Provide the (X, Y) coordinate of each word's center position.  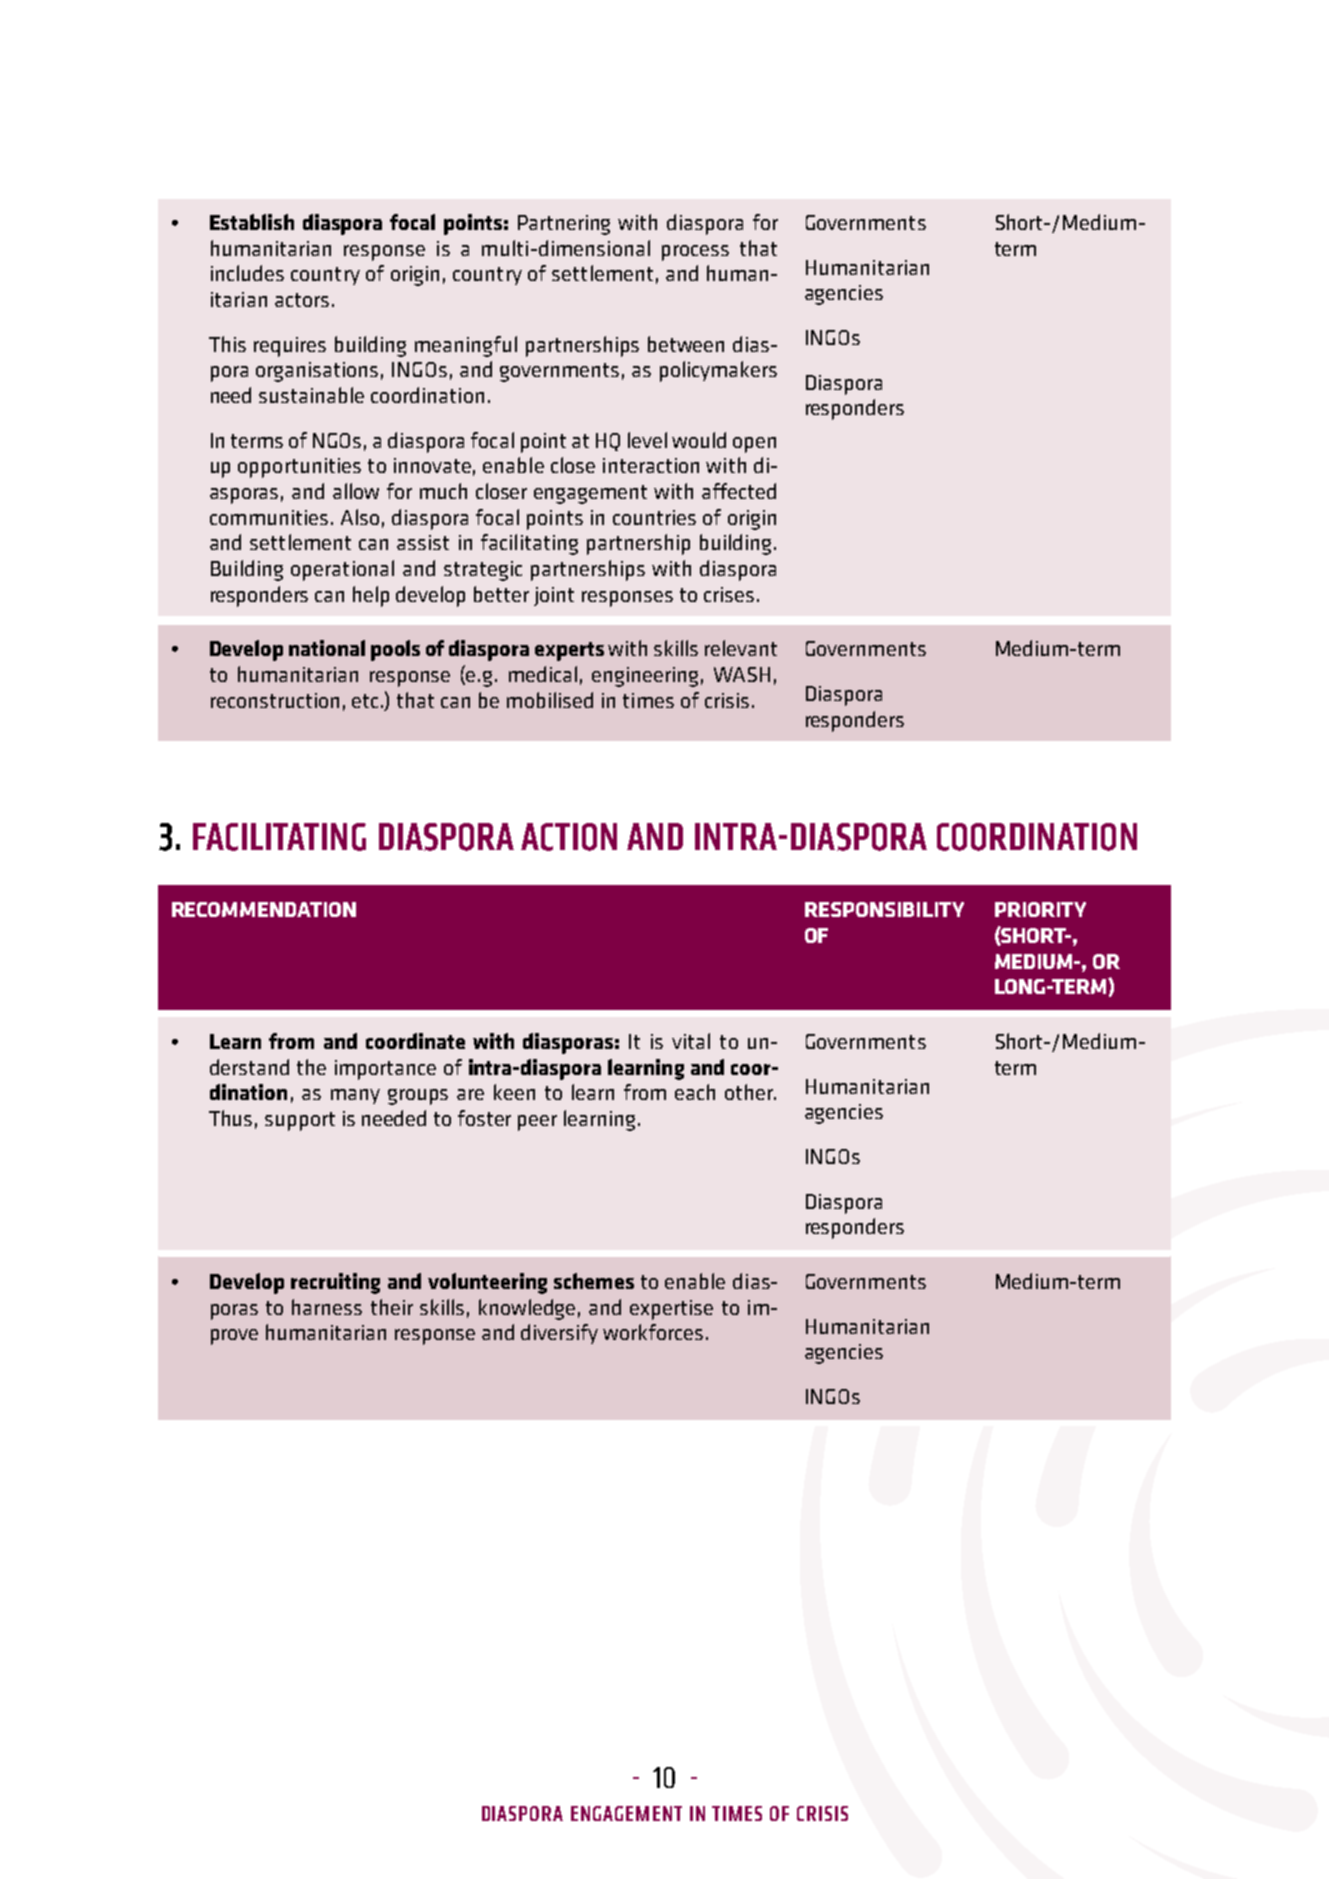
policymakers (718, 371)
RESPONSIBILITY (884, 909)
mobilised (550, 700)
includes (247, 273)
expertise (671, 1310)
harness (327, 1307)
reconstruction (275, 700)
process (695, 253)
